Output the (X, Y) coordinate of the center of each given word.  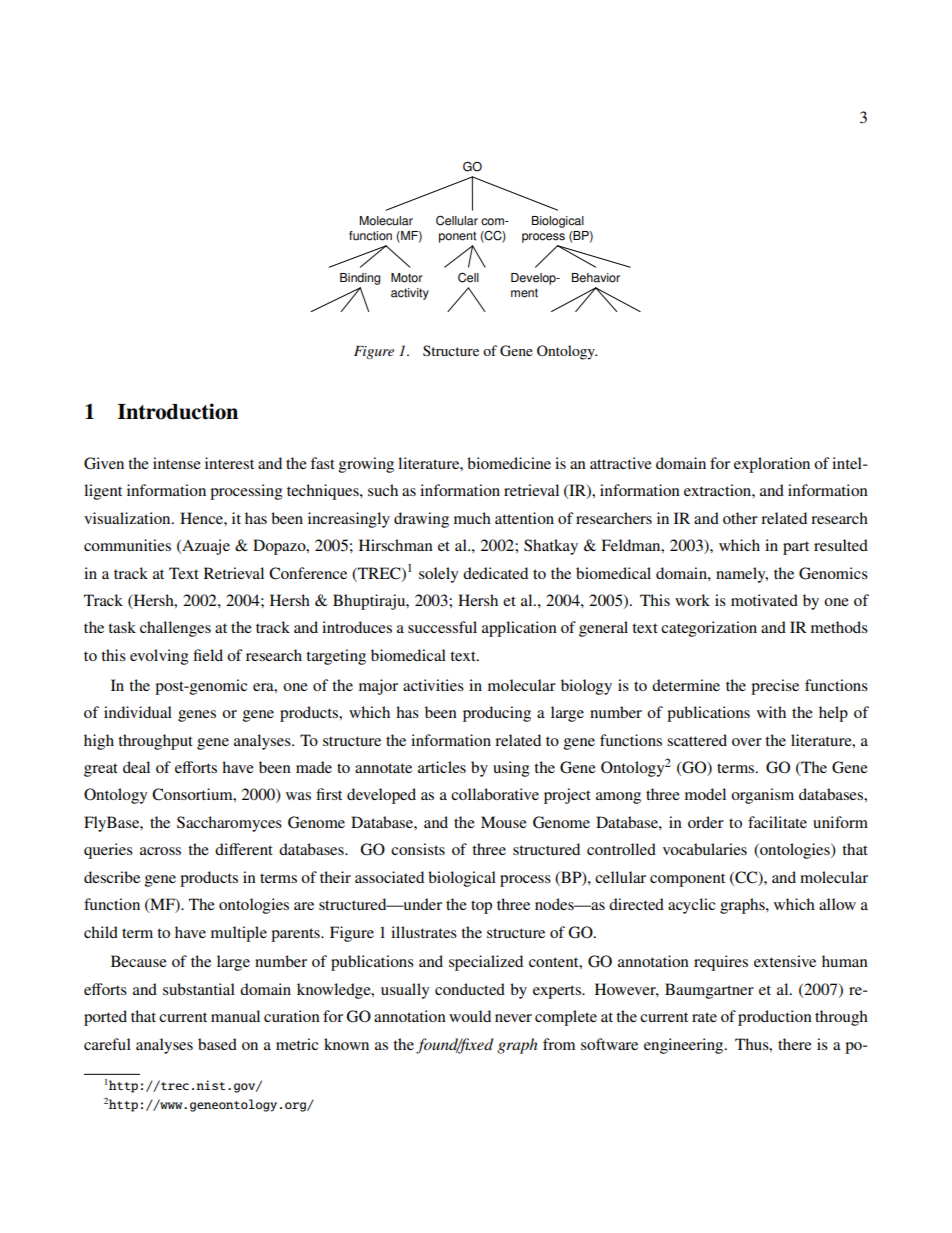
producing (497, 714)
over (747, 742)
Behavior (596, 278)
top (481, 907)
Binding (360, 279)
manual (235, 1016)
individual (138, 712)
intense (177, 463)
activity (410, 294)
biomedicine (509, 463)
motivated (764, 600)
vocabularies (705, 849)
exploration (772, 465)
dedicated (495, 573)
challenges (175, 629)
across (160, 851)
